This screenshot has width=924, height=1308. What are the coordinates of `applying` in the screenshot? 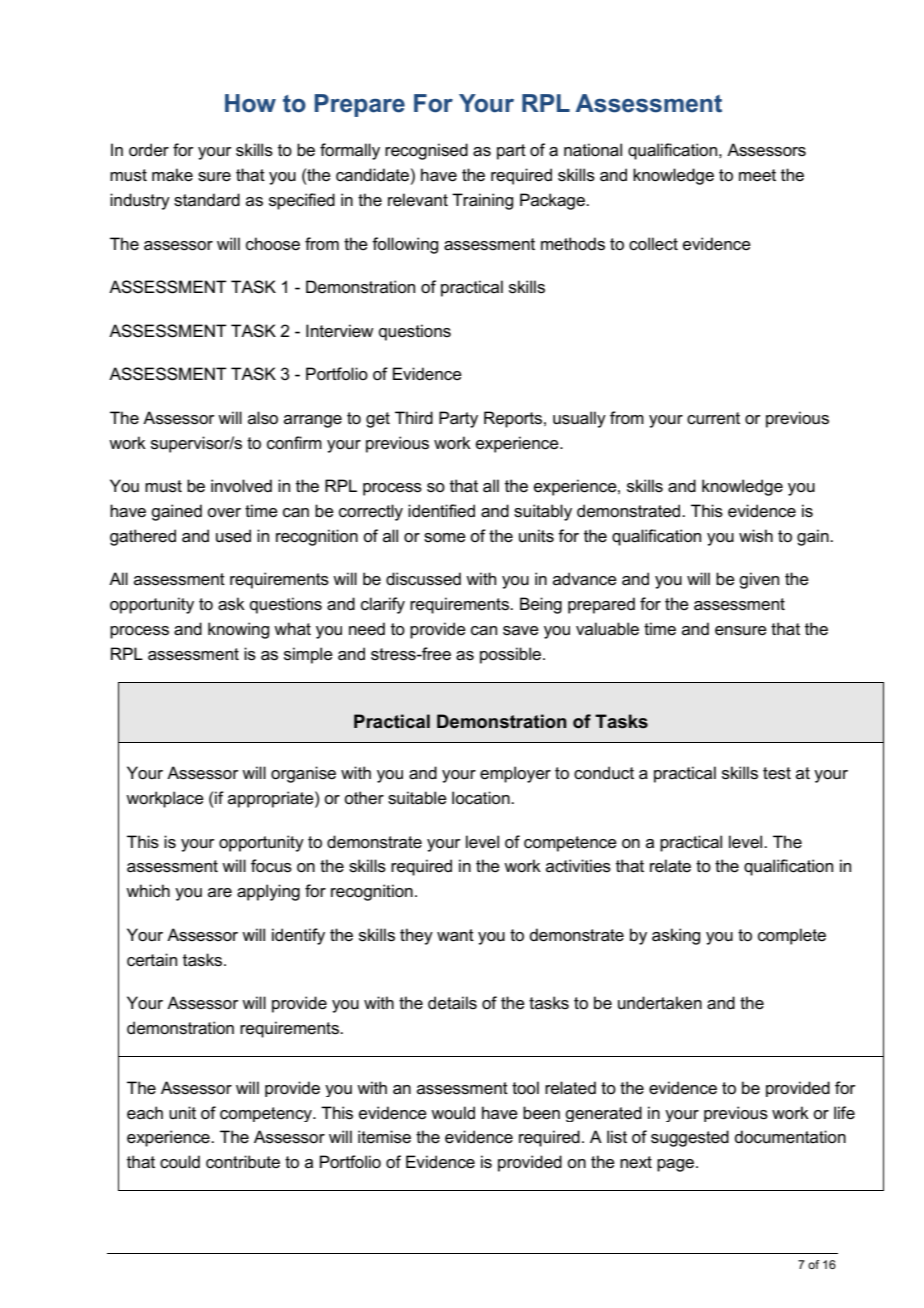 It's located at (268, 892).
